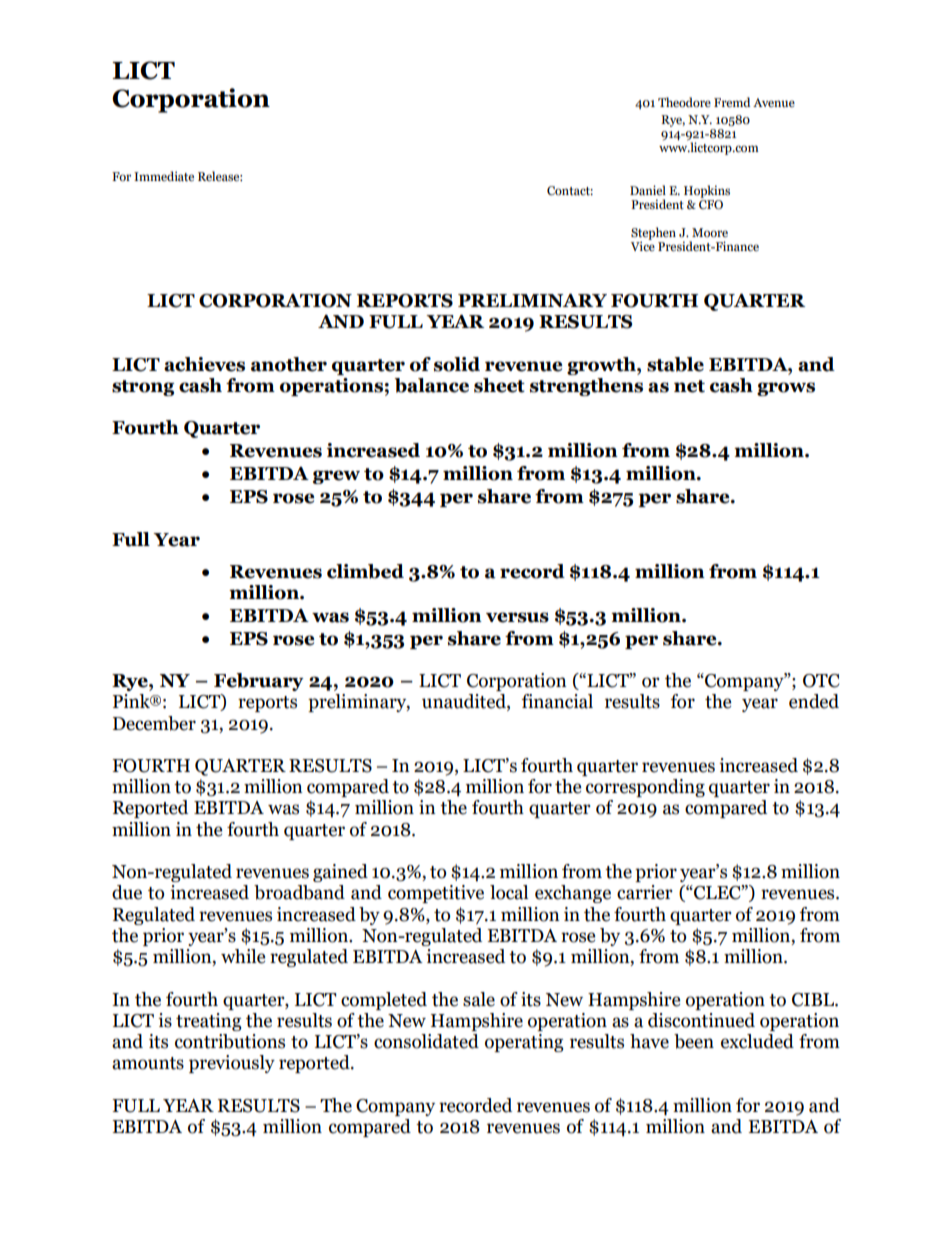 The width and height of the screenshot is (952, 1233). What do you see at coordinates (786, 389) in the screenshot?
I see `grows` at bounding box center [786, 389].
